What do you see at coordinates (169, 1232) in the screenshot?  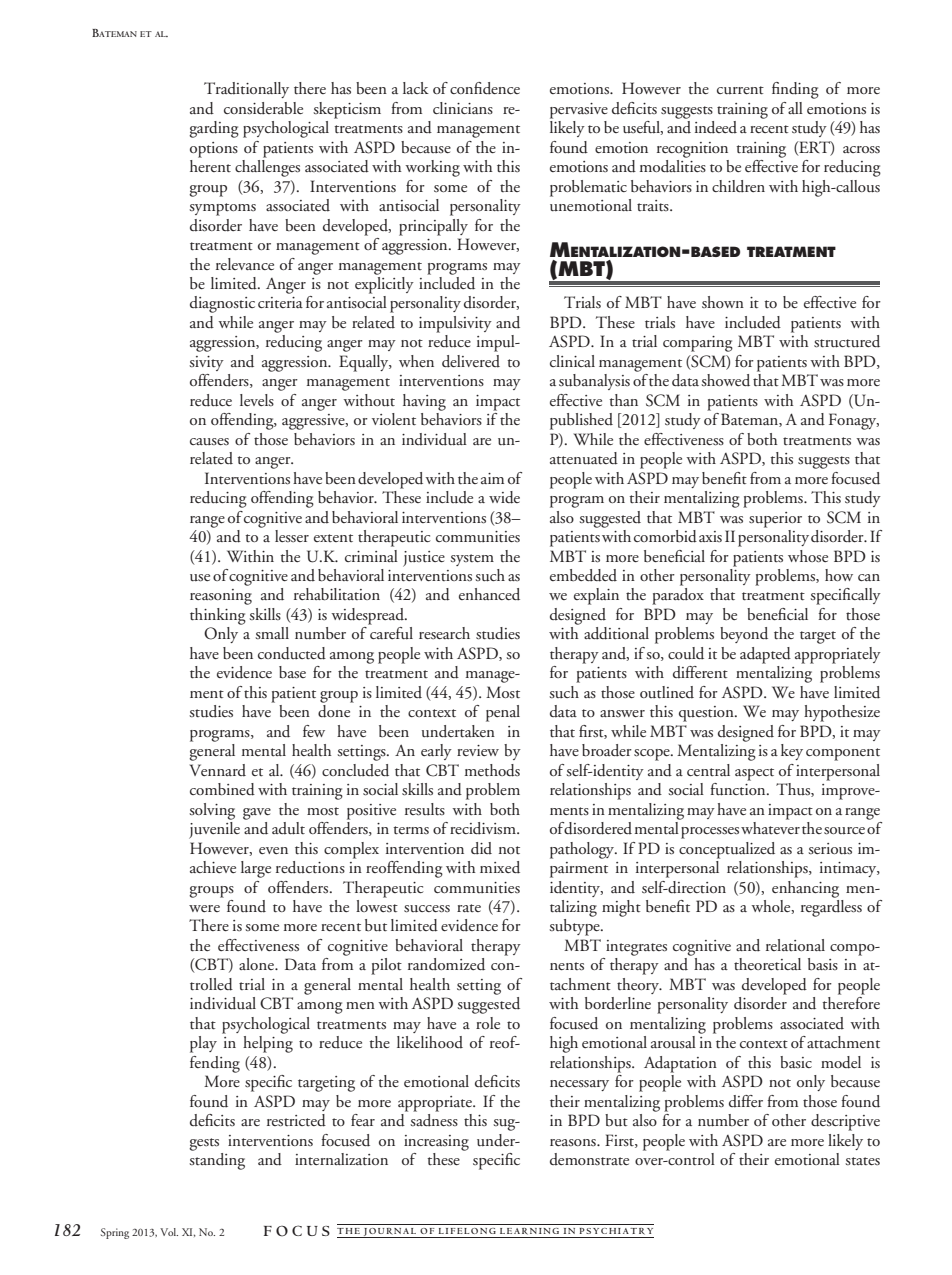 I see `Vol` at bounding box center [169, 1232].
